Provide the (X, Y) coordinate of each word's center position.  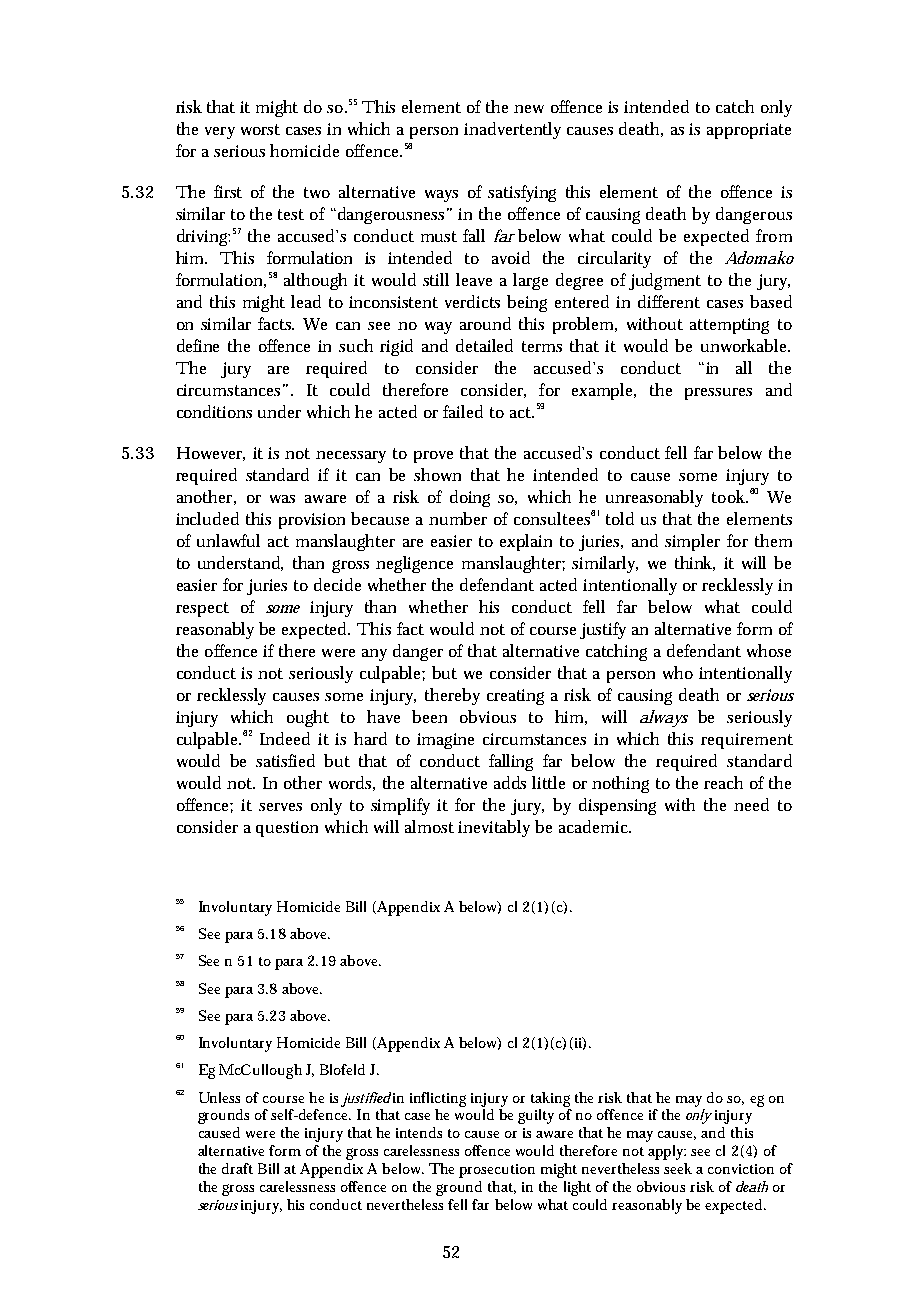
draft (237, 1168)
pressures (718, 394)
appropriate (749, 131)
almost (429, 826)
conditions (214, 411)
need (751, 804)
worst (260, 129)
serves (280, 807)
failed (463, 411)
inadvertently (512, 130)
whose (769, 650)
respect (202, 609)
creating (515, 697)
